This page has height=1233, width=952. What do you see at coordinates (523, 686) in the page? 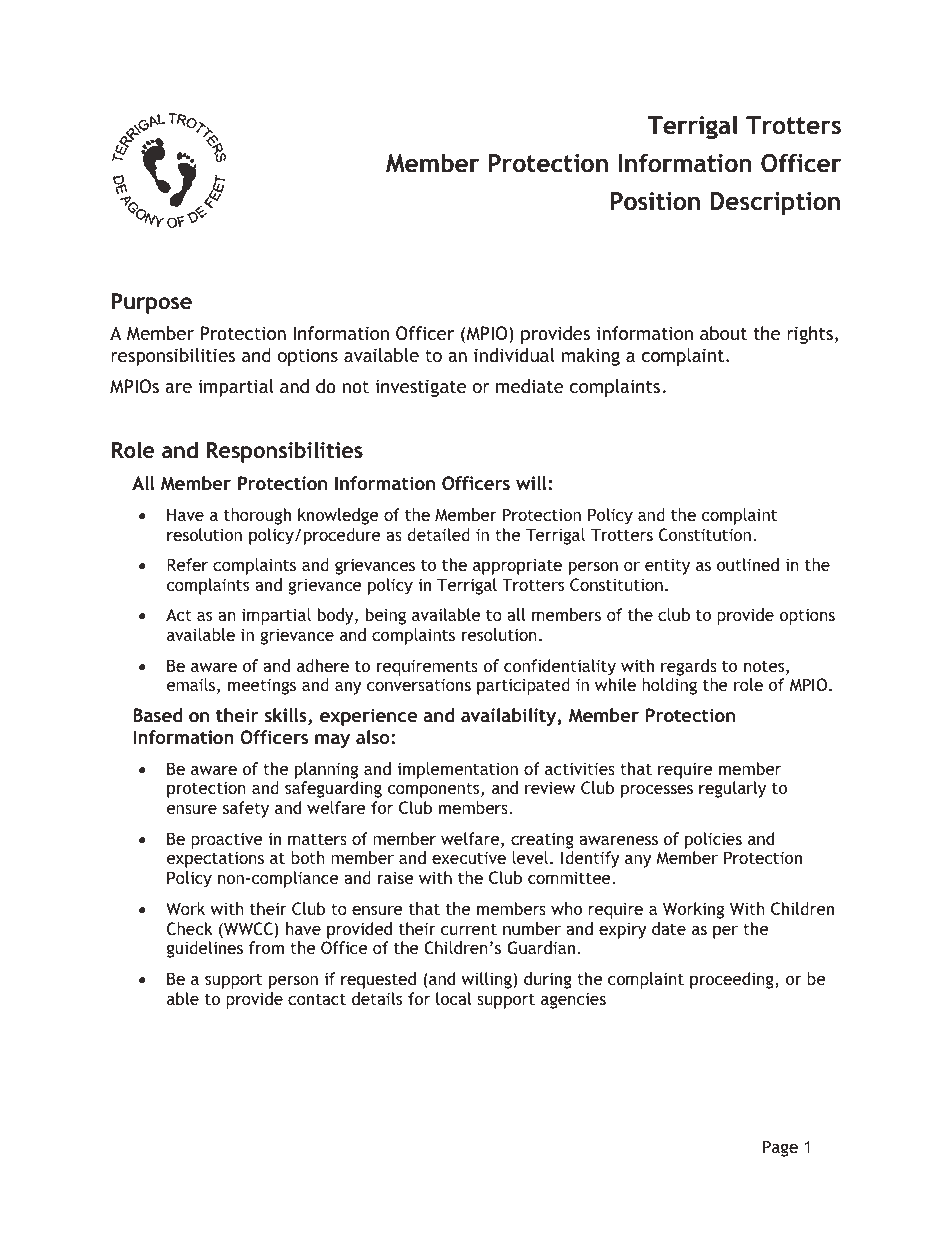
I see `participated` at bounding box center [523, 686].
